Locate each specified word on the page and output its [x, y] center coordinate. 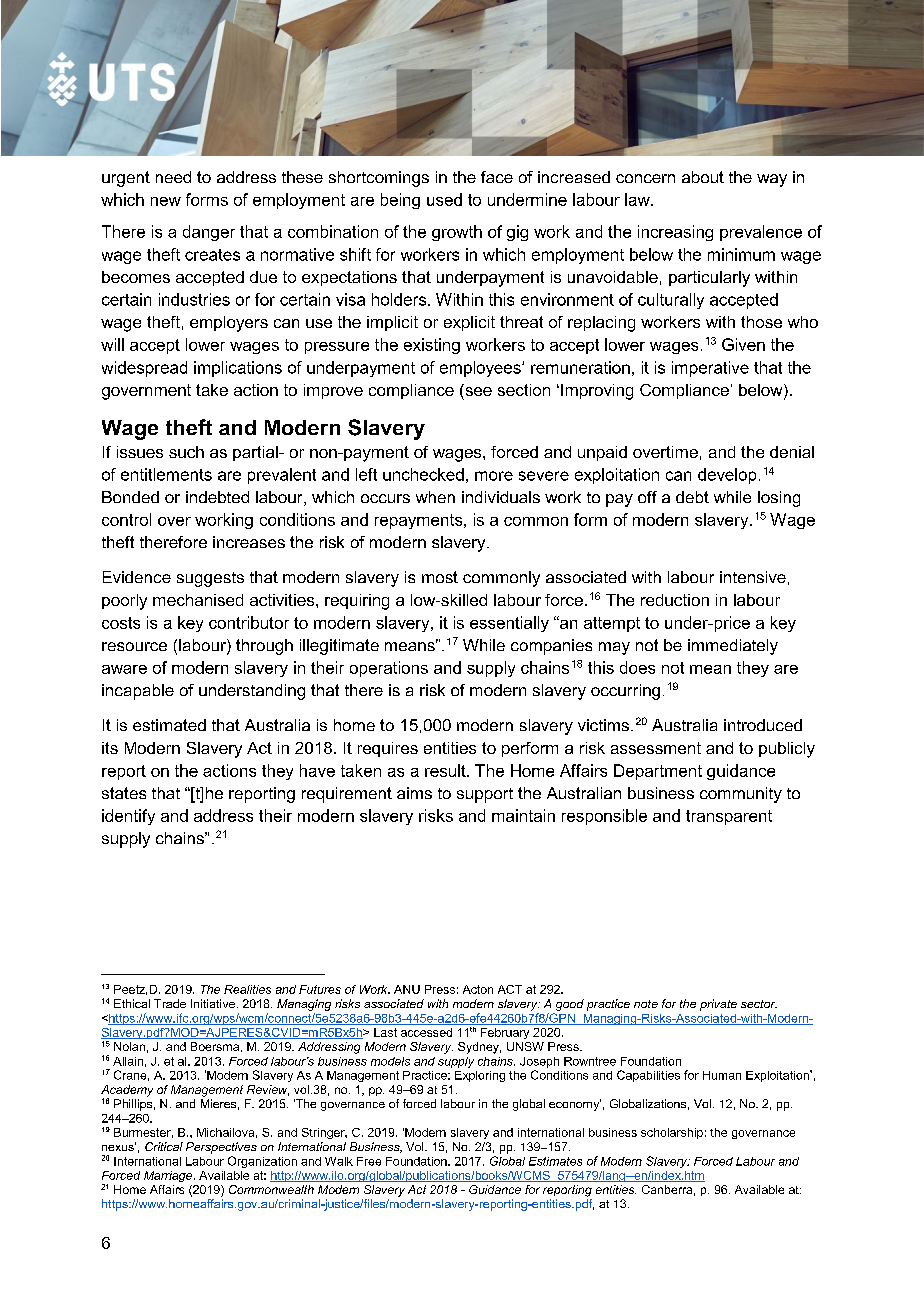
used [444, 199]
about [703, 177]
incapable [138, 692]
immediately [733, 647]
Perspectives [221, 1148]
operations [389, 669]
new [166, 201]
